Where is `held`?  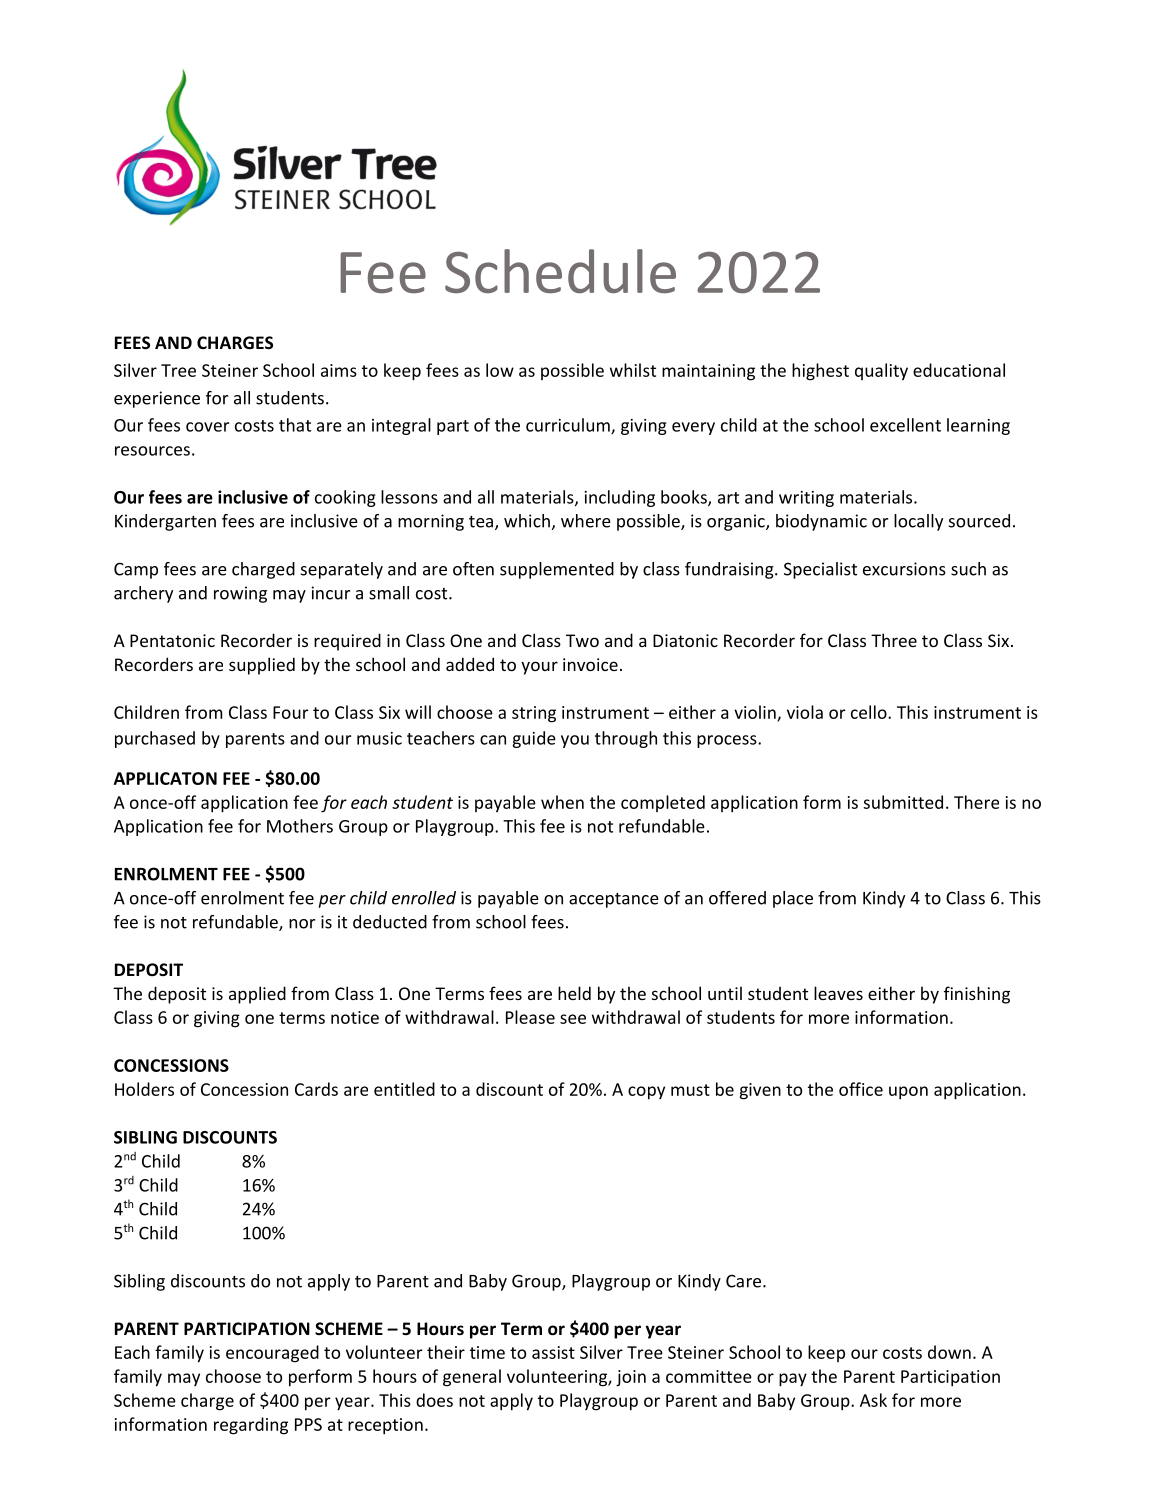
held is located at coordinates (574, 993).
